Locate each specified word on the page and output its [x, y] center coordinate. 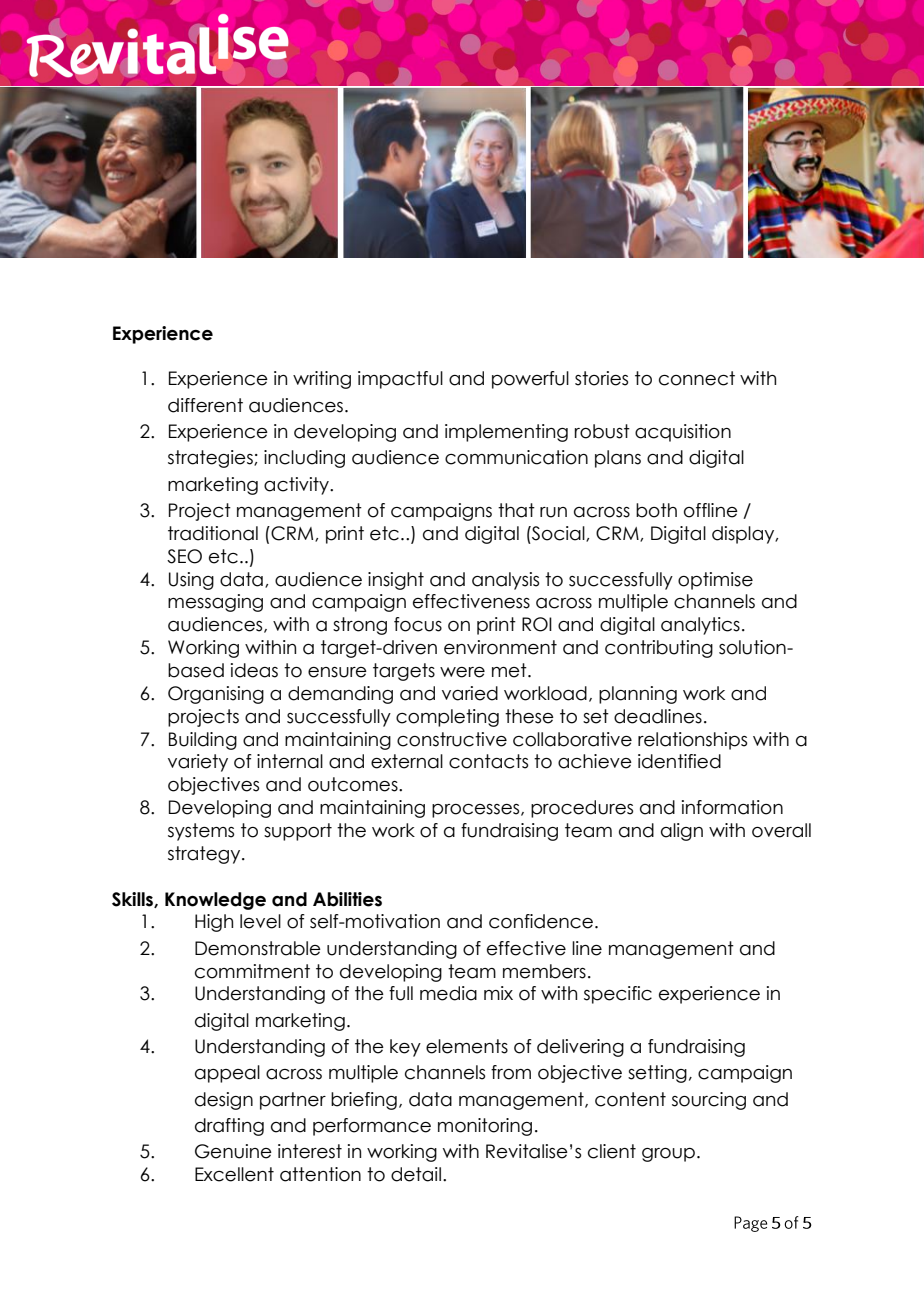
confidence [542, 921]
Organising [216, 695]
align [682, 832]
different [205, 405]
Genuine [233, 1151]
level [260, 921]
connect [697, 378]
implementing [506, 433]
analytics [700, 626]
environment [500, 647]
